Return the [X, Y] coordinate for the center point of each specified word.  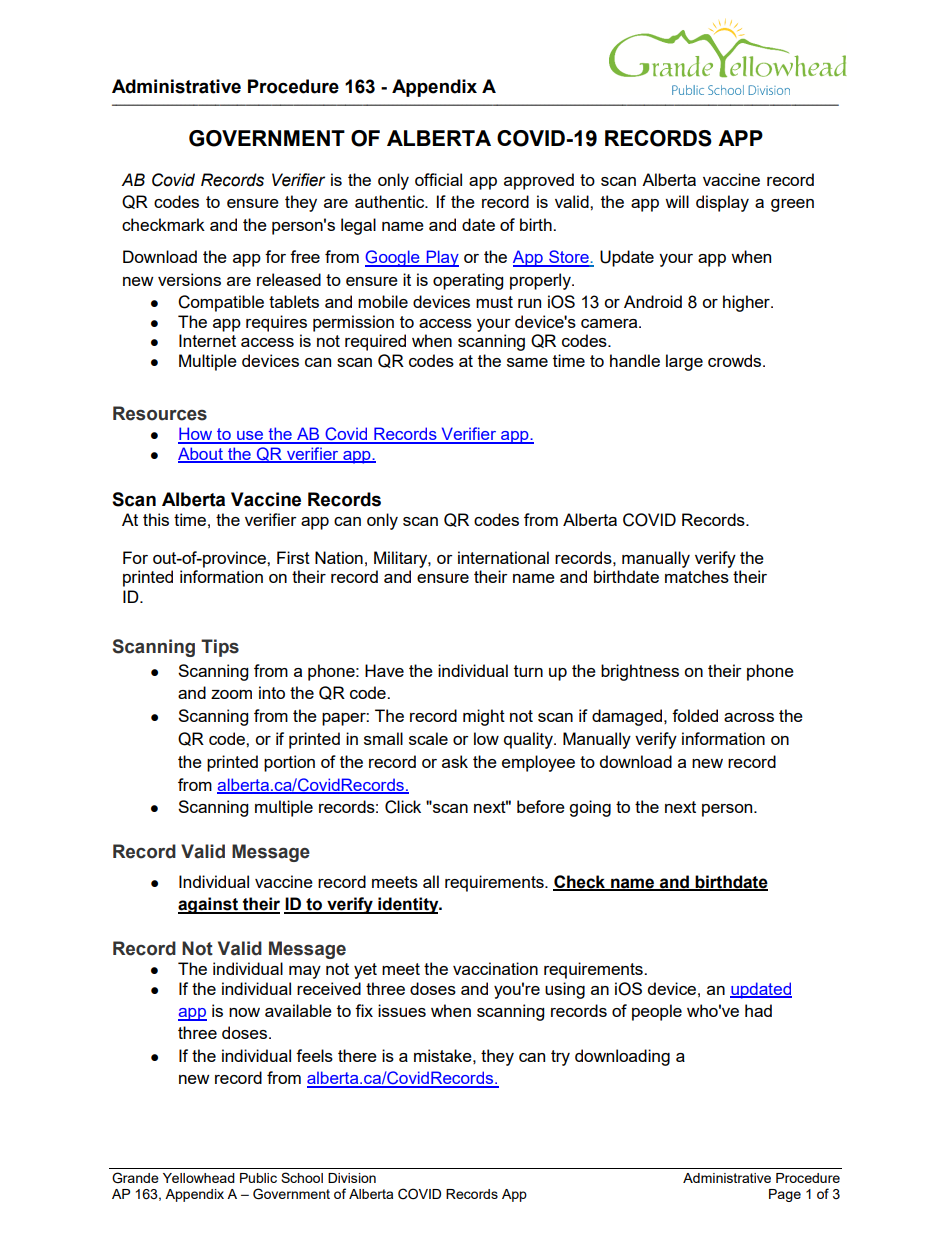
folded [695, 715]
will [677, 201]
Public [258, 1178]
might [484, 717]
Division [352, 1178]
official [438, 179]
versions [189, 279]
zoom [231, 694]
